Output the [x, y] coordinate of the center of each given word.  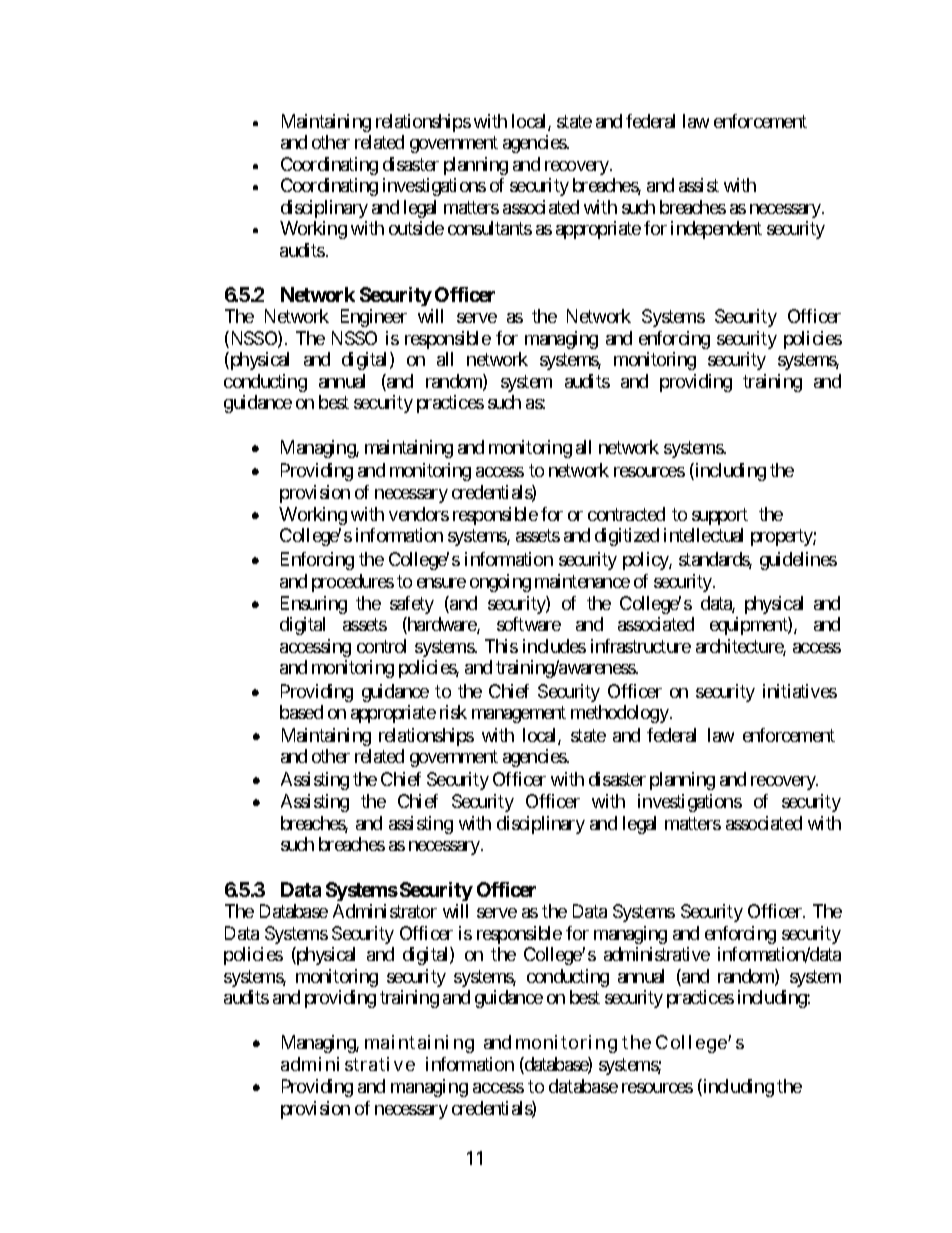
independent [716, 230]
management [519, 714]
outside [416, 228]
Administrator [385, 911]
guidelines [798, 561]
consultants [490, 228]
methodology [620, 714]
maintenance [582, 581]
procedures [353, 583]
